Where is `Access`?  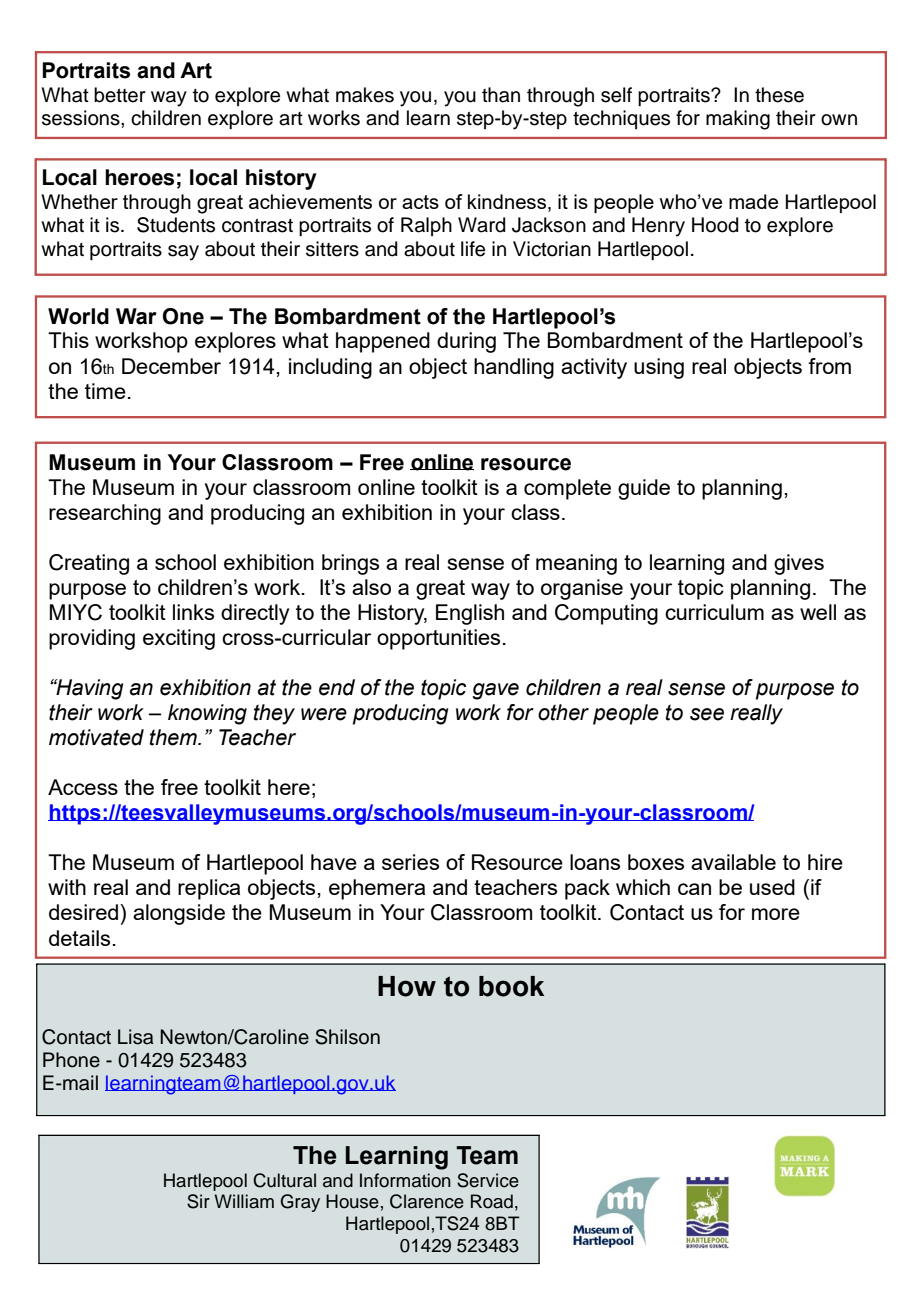
Access is located at coordinates (83, 787).
